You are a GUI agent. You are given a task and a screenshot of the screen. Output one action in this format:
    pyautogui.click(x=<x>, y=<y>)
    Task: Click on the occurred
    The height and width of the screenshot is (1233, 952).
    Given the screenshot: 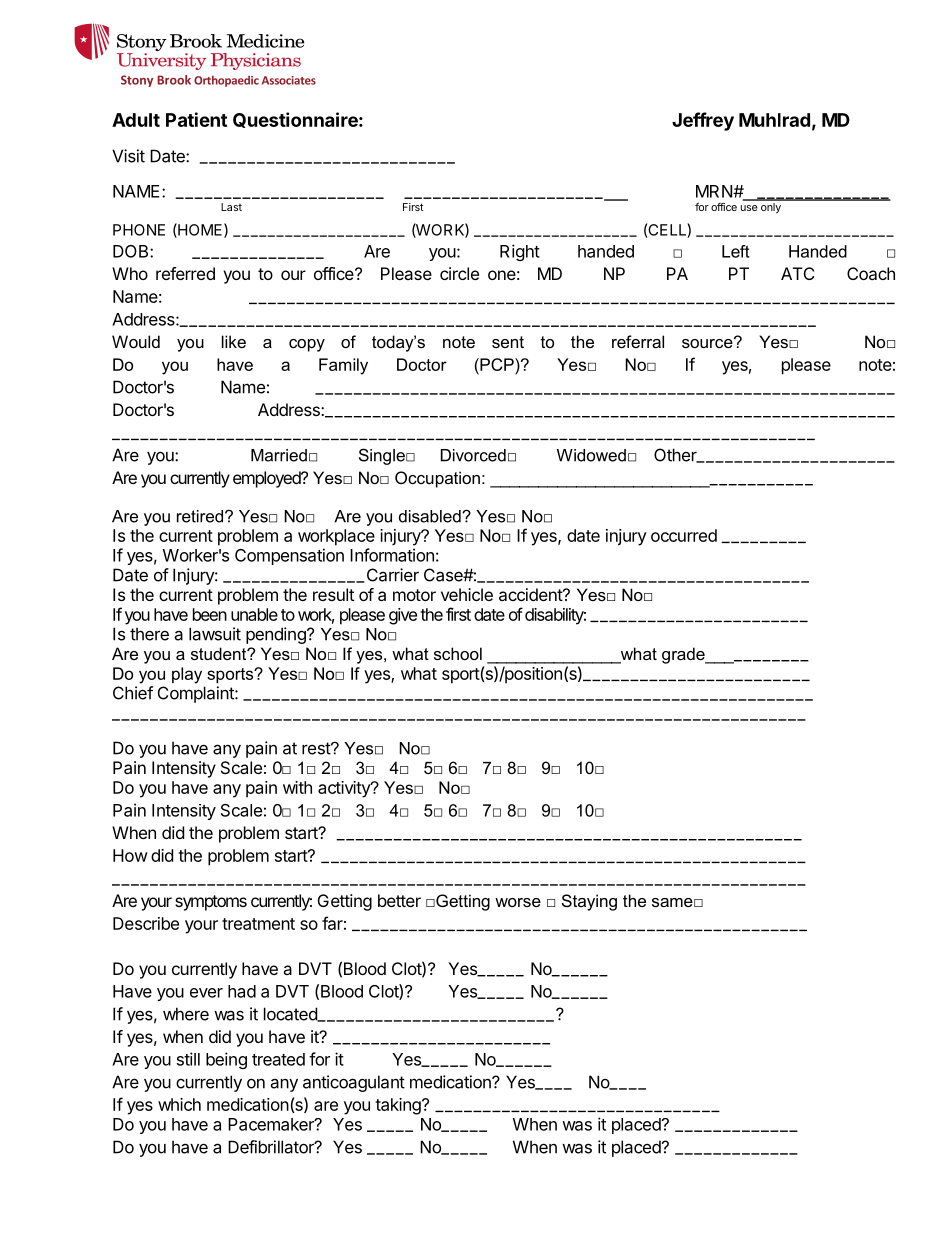 What is the action you would take?
    pyautogui.click(x=684, y=535)
